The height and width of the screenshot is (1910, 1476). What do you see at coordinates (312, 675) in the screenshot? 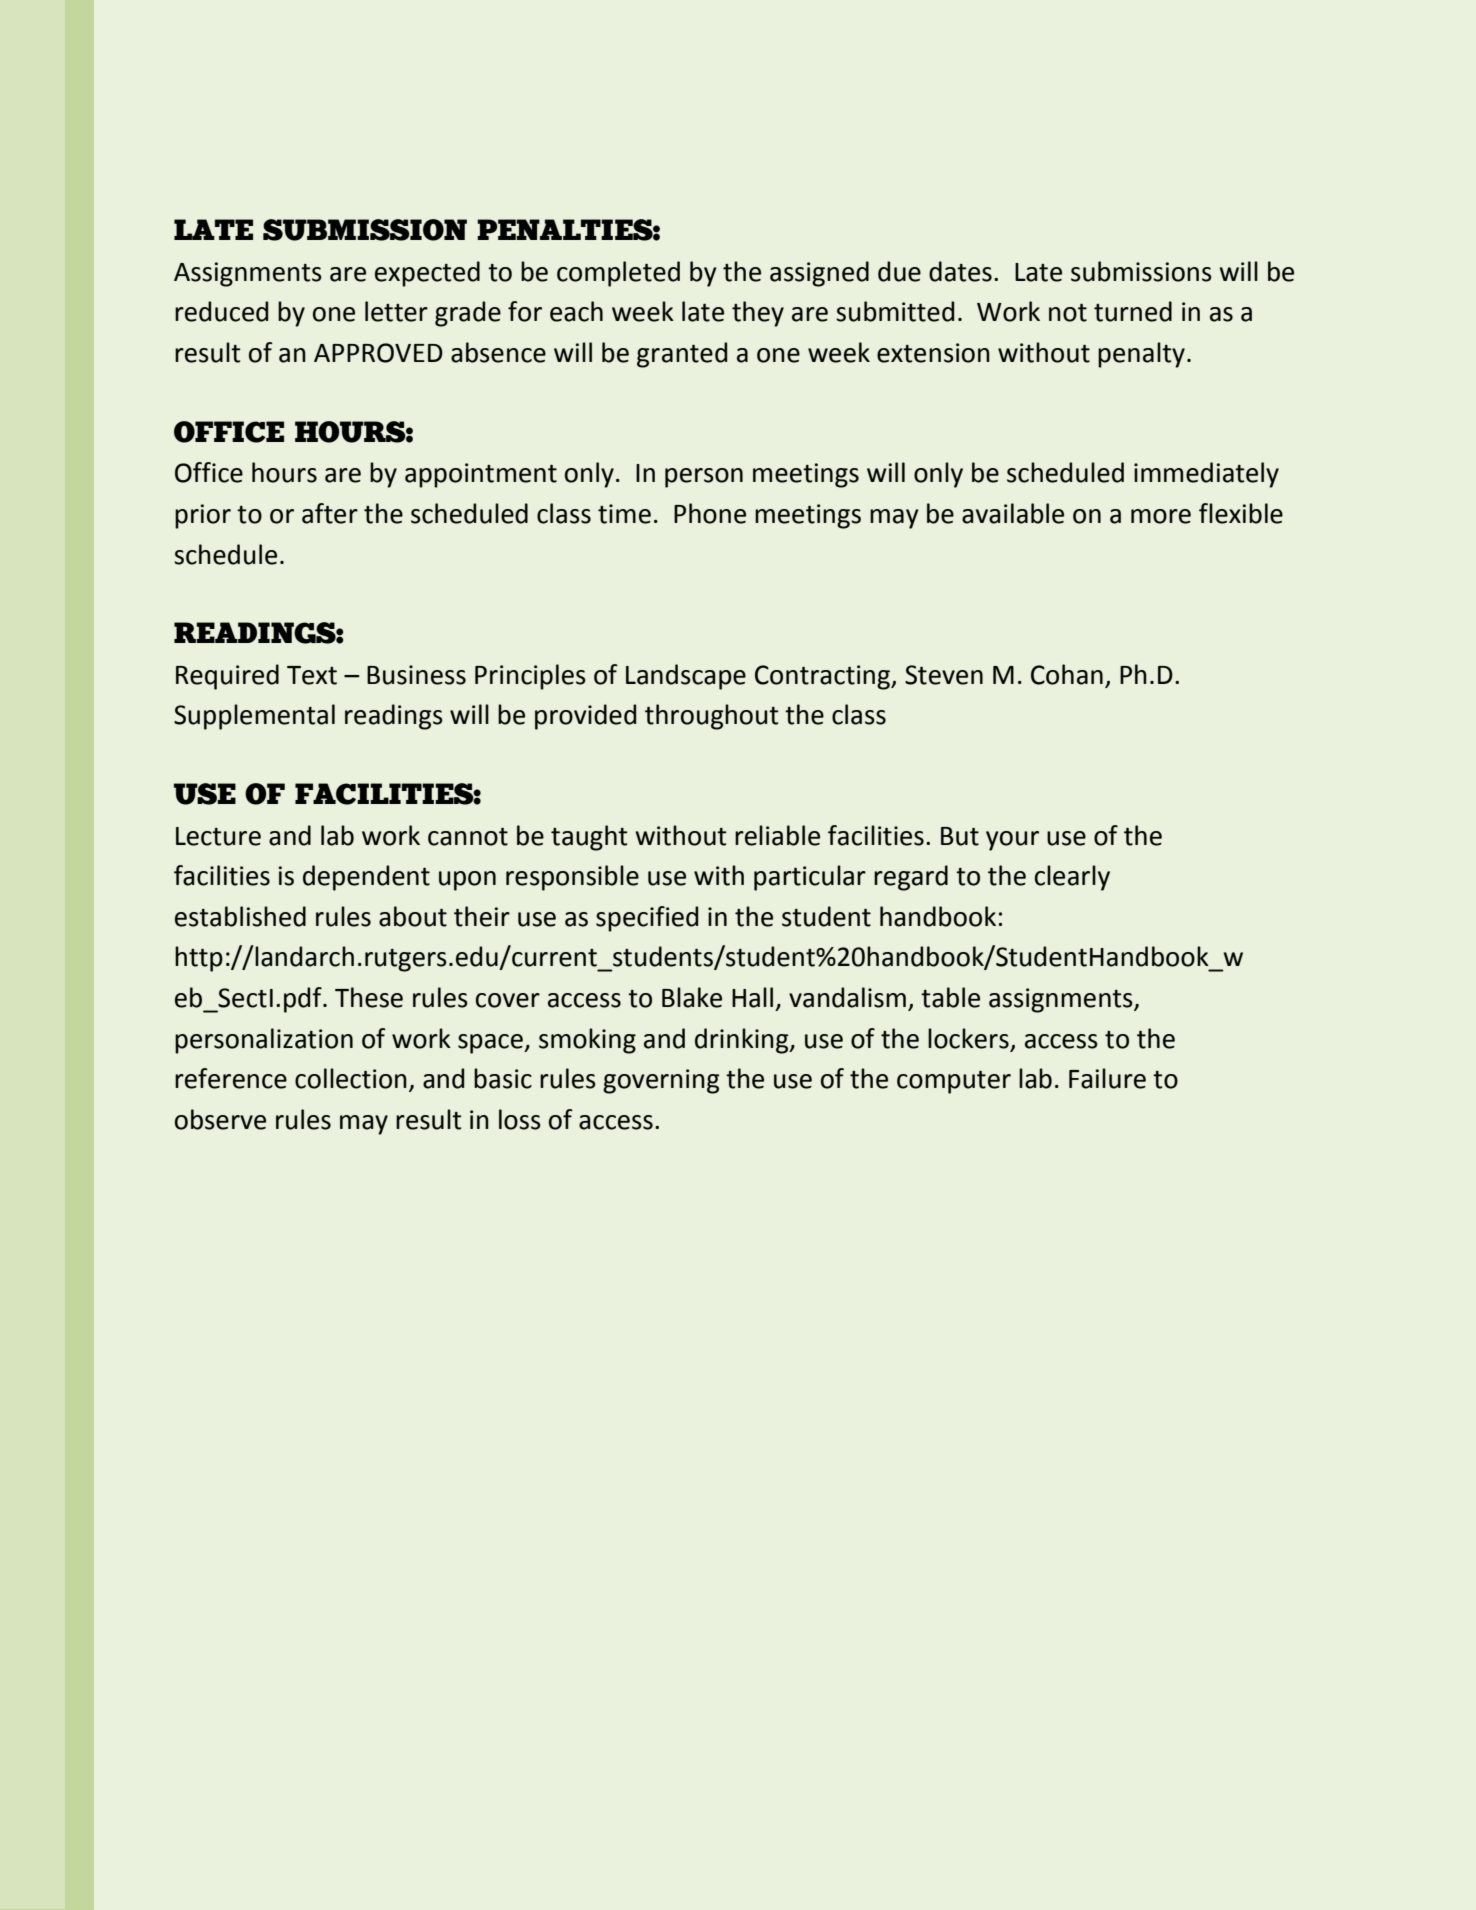
I see `Text` at bounding box center [312, 675].
